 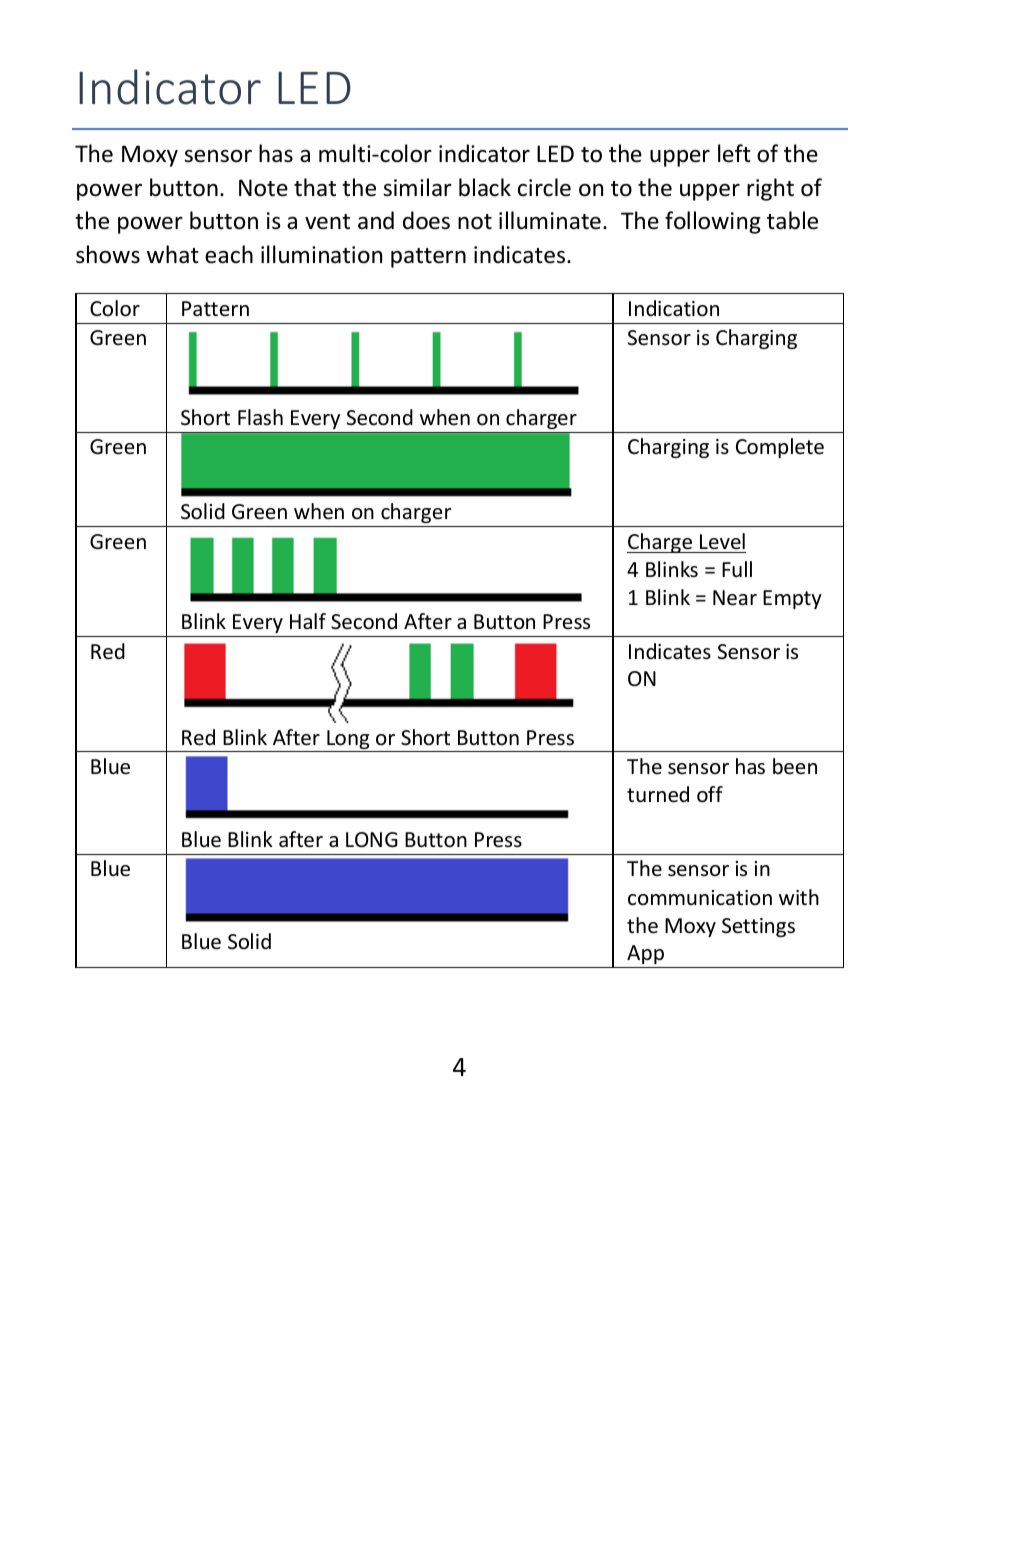 What do you see at coordinates (645, 954) in the screenshot?
I see `App` at bounding box center [645, 954].
